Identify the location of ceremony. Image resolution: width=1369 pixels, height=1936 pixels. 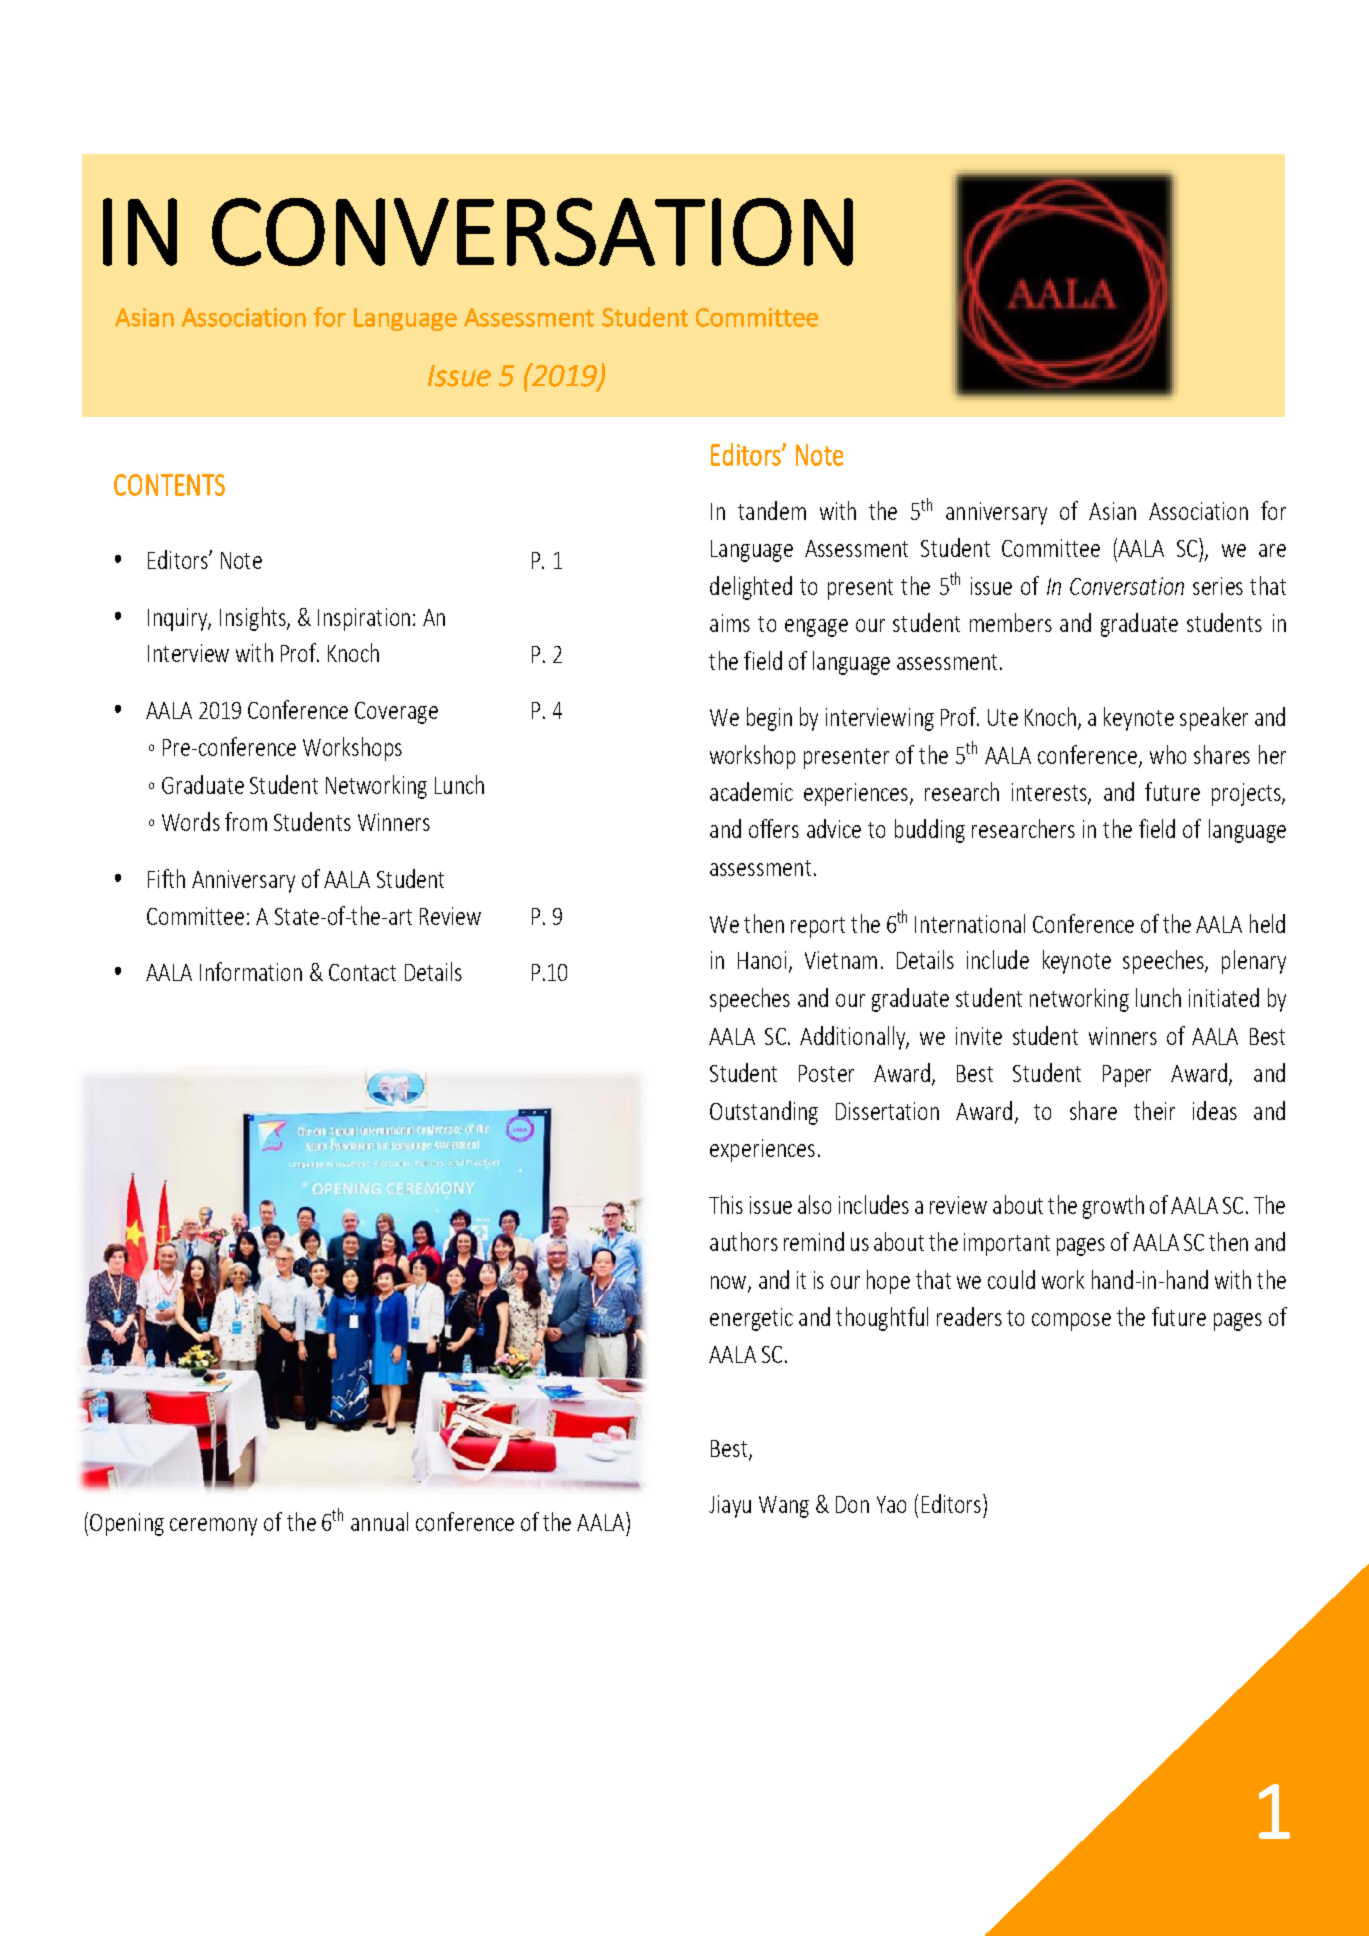
(213, 1527).
